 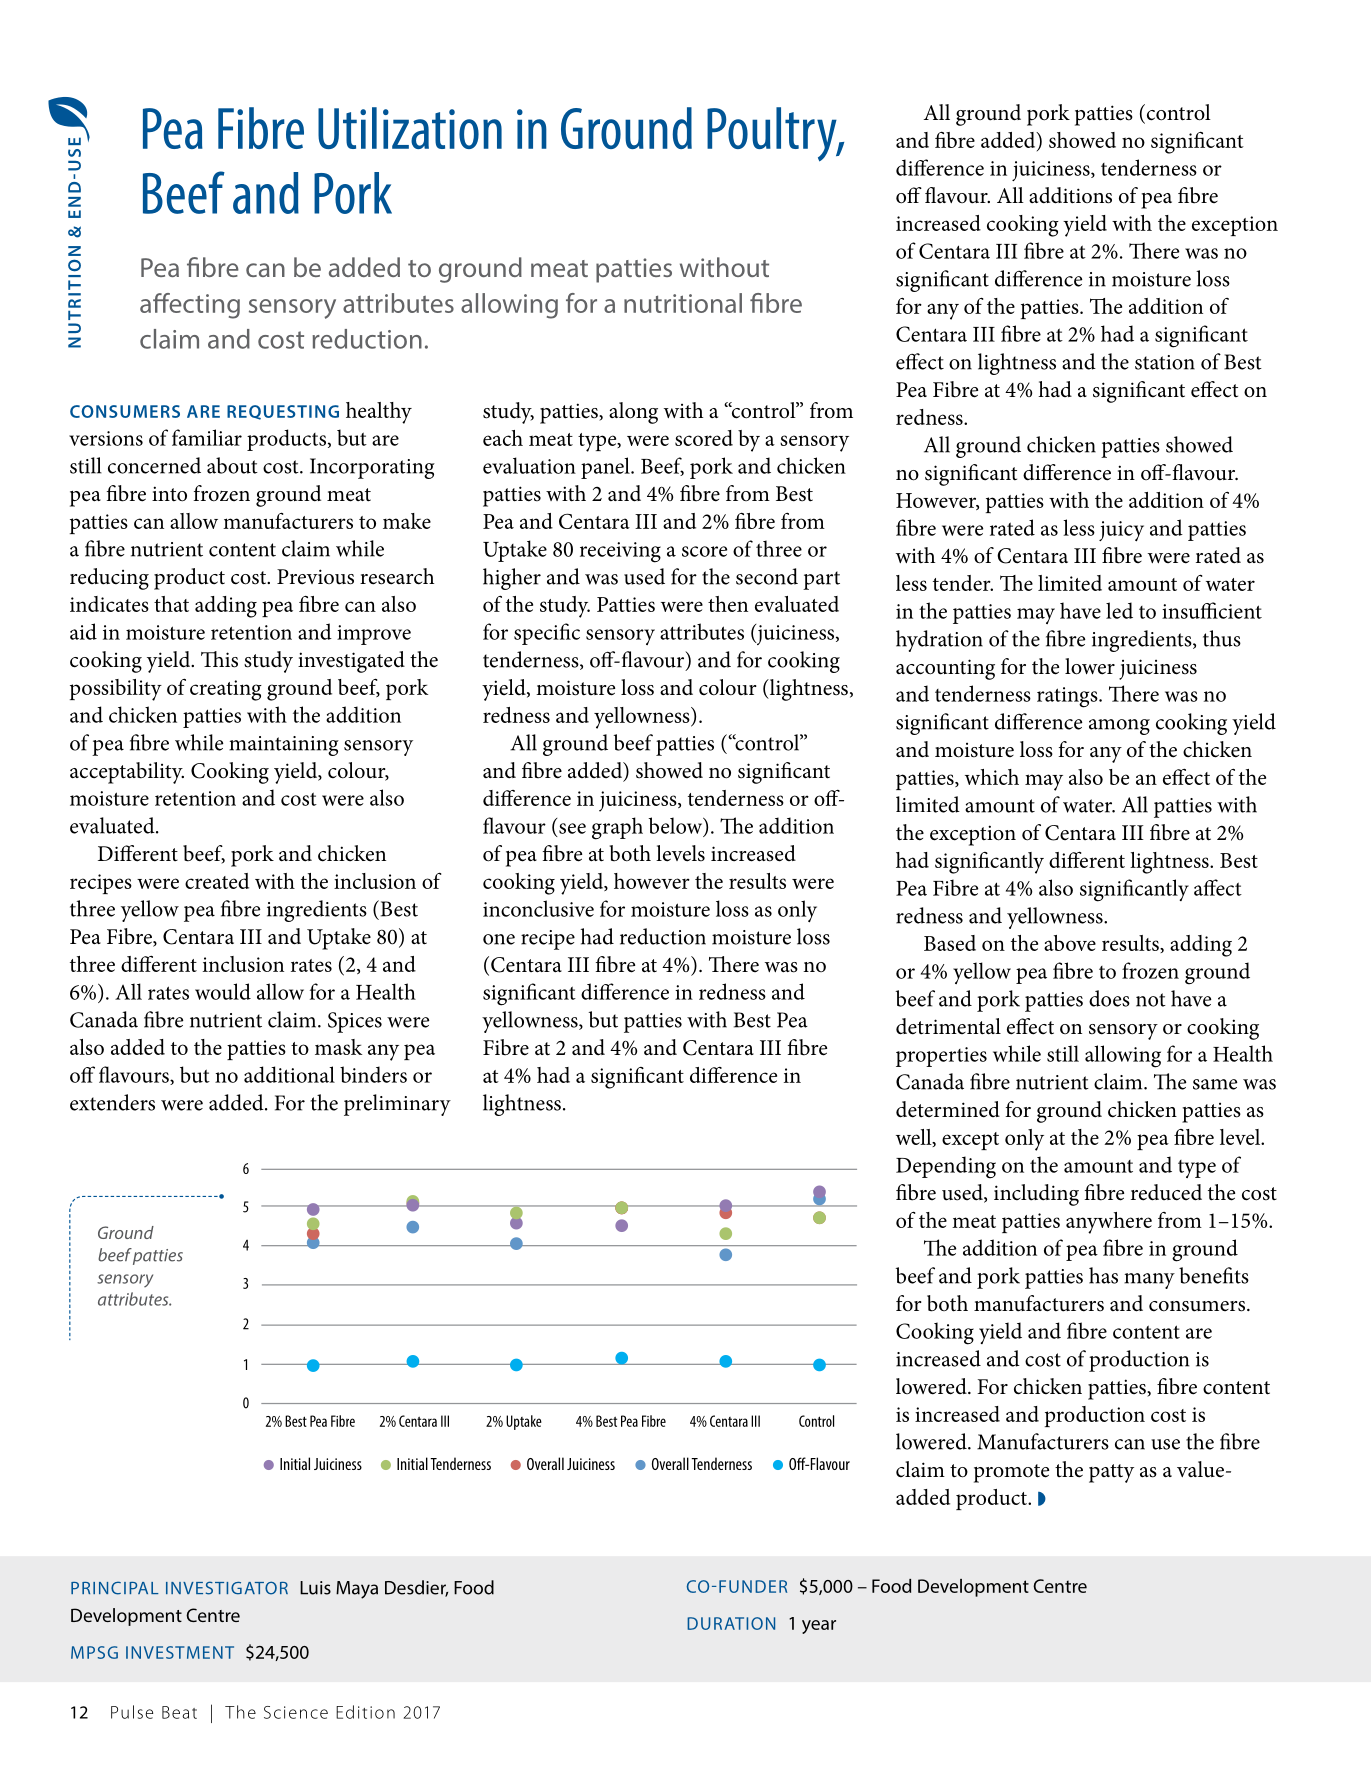 I want to click on along, so click(x=633, y=413).
